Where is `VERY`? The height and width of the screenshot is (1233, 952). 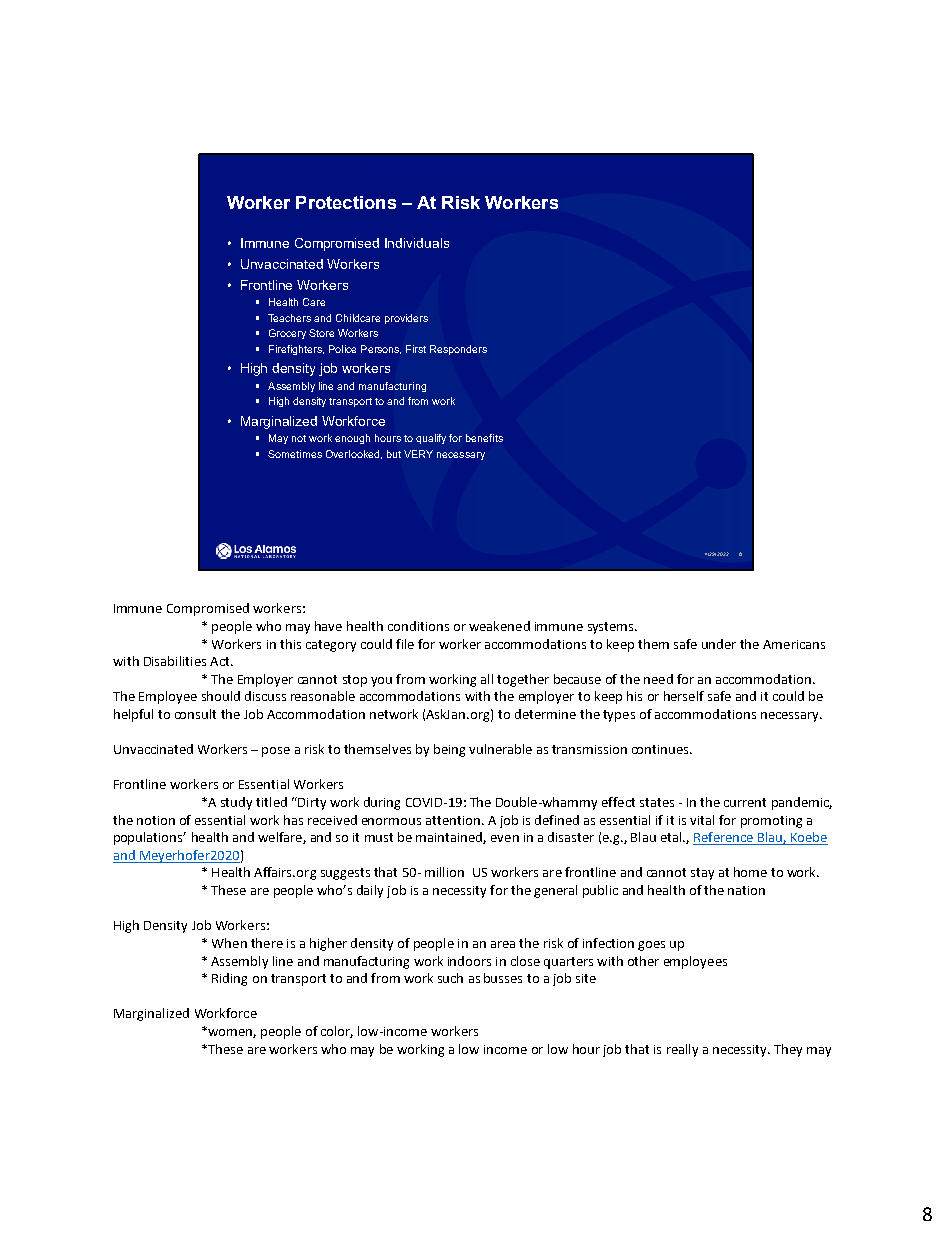 VERY is located at coordinates (418, 454).
